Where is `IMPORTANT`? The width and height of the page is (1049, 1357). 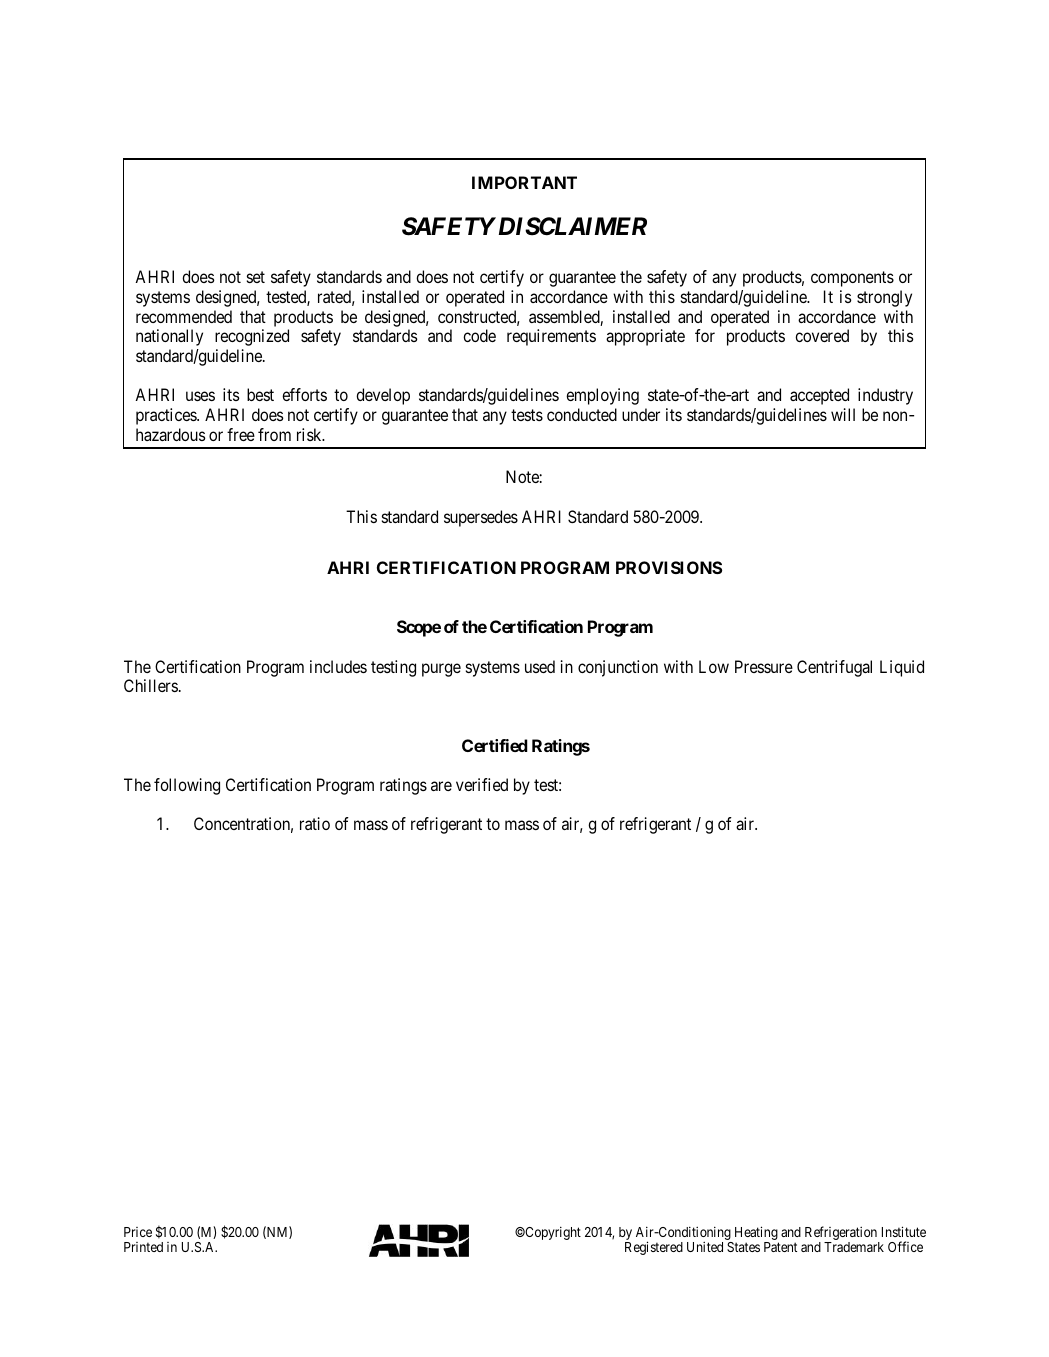 IMPORTANT is located at coordinates (524, 182).
